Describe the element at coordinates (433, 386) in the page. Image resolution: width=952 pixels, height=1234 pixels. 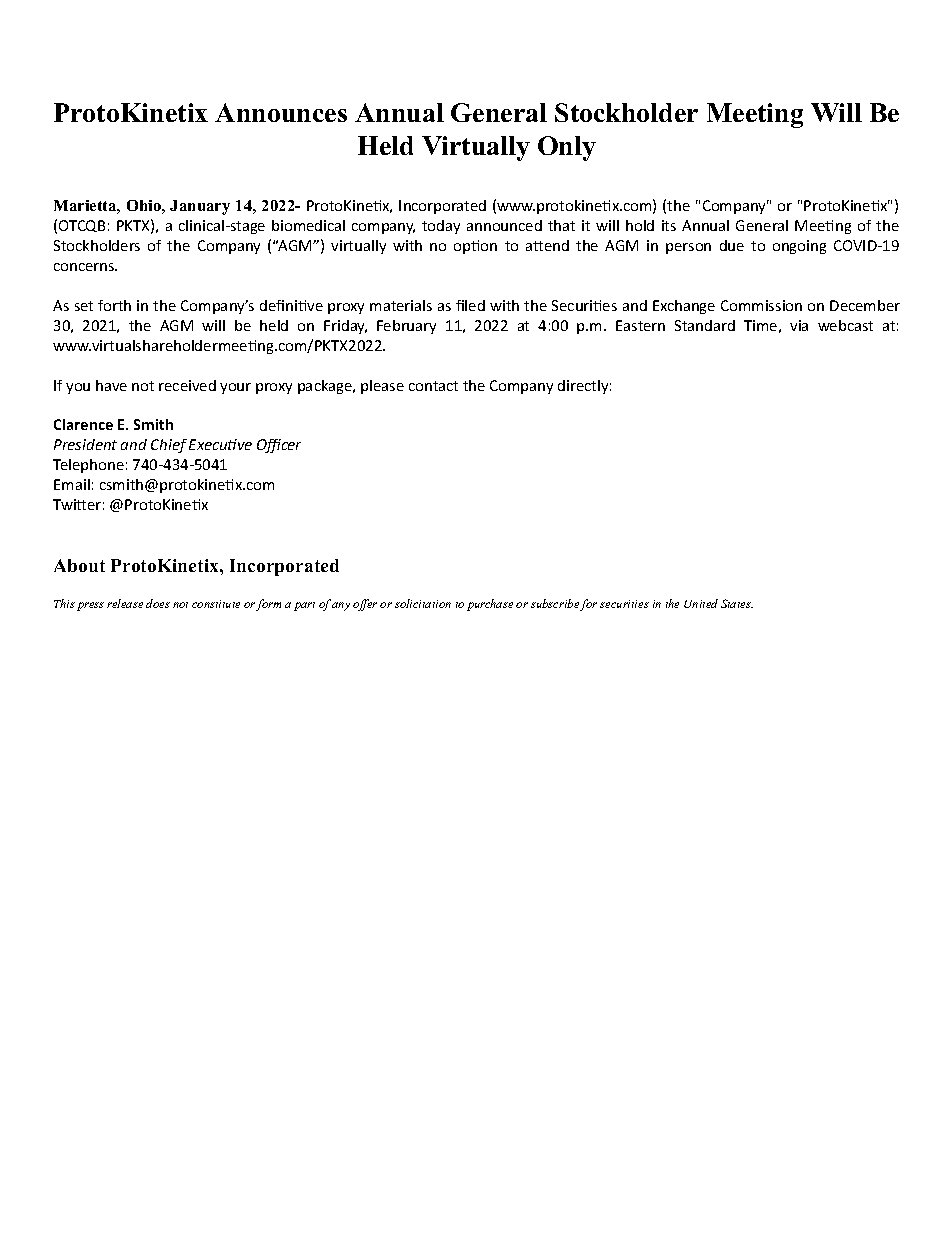
I see `contact` at that location.
